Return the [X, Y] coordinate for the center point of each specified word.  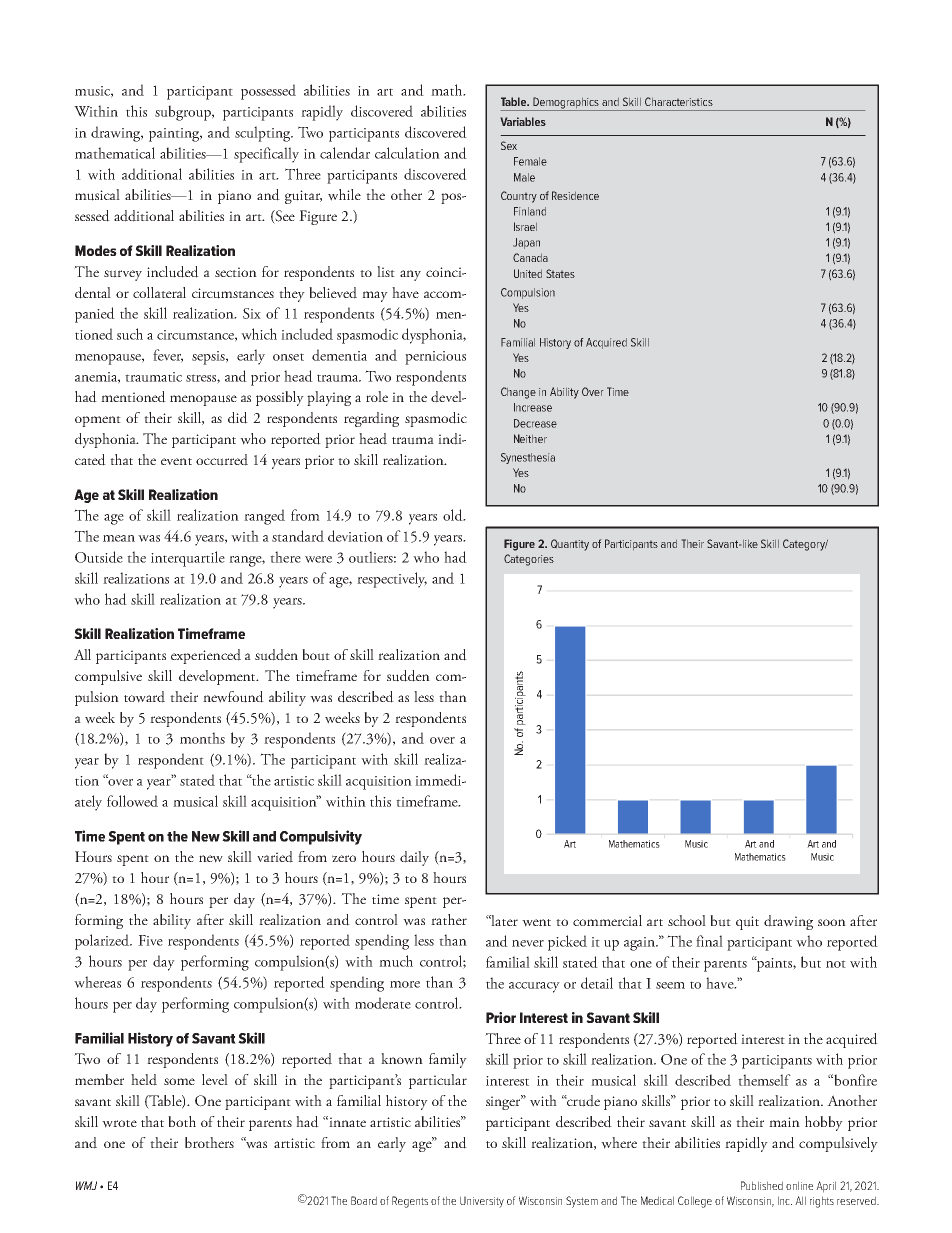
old [454, 515]
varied [275, 857]
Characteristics [679, 101]
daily [414, 858]
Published [762, 1185]
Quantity [570, 545]
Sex [509, 145]
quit [747, 923]
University [482, 1202]
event [176, 461]
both [182, 1121]
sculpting [264, 134]
